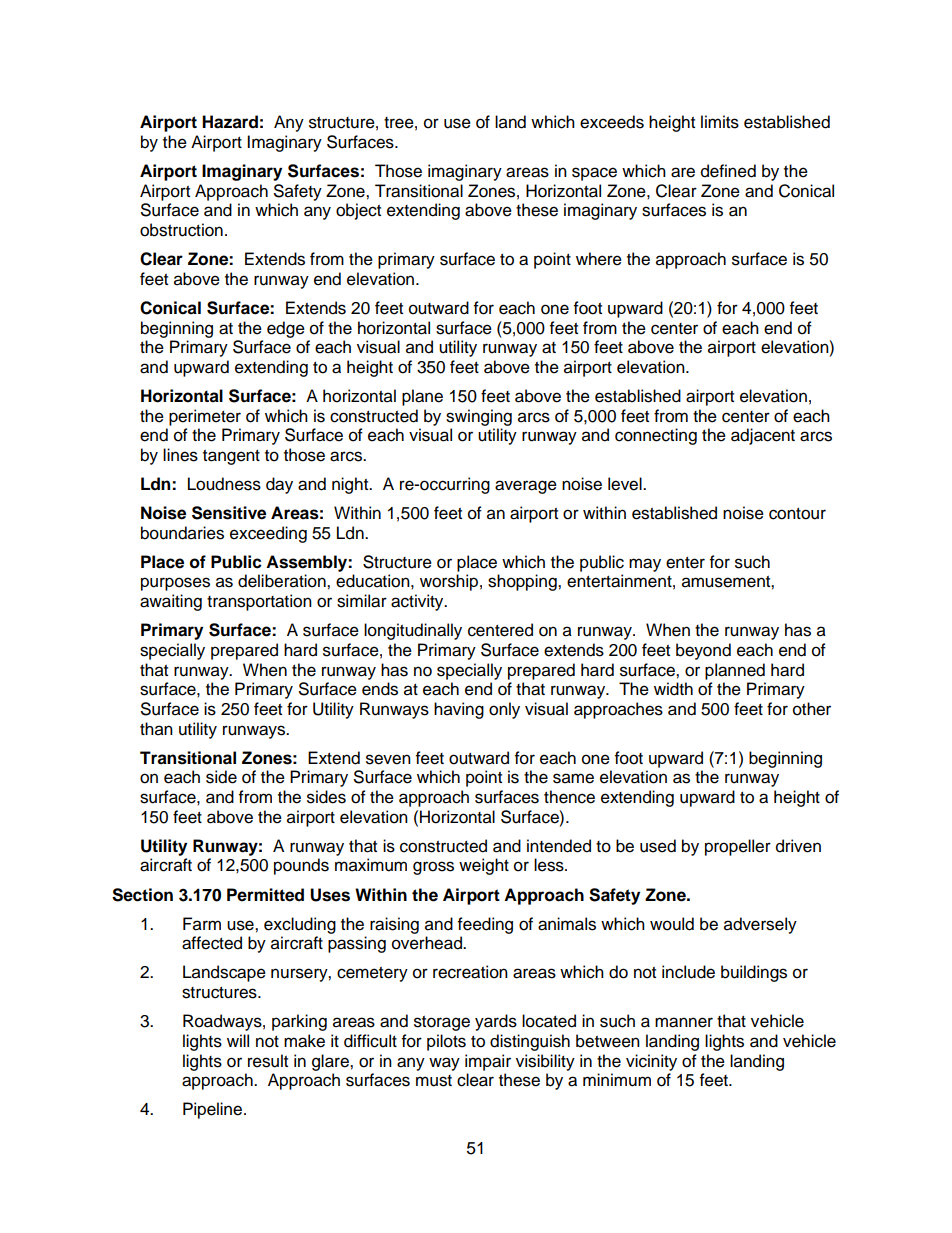 The image size is (952, 1233). What do you see at coordinates (594, 174) in the screenshot?
I see `space` at bounding box center [594, 174].
